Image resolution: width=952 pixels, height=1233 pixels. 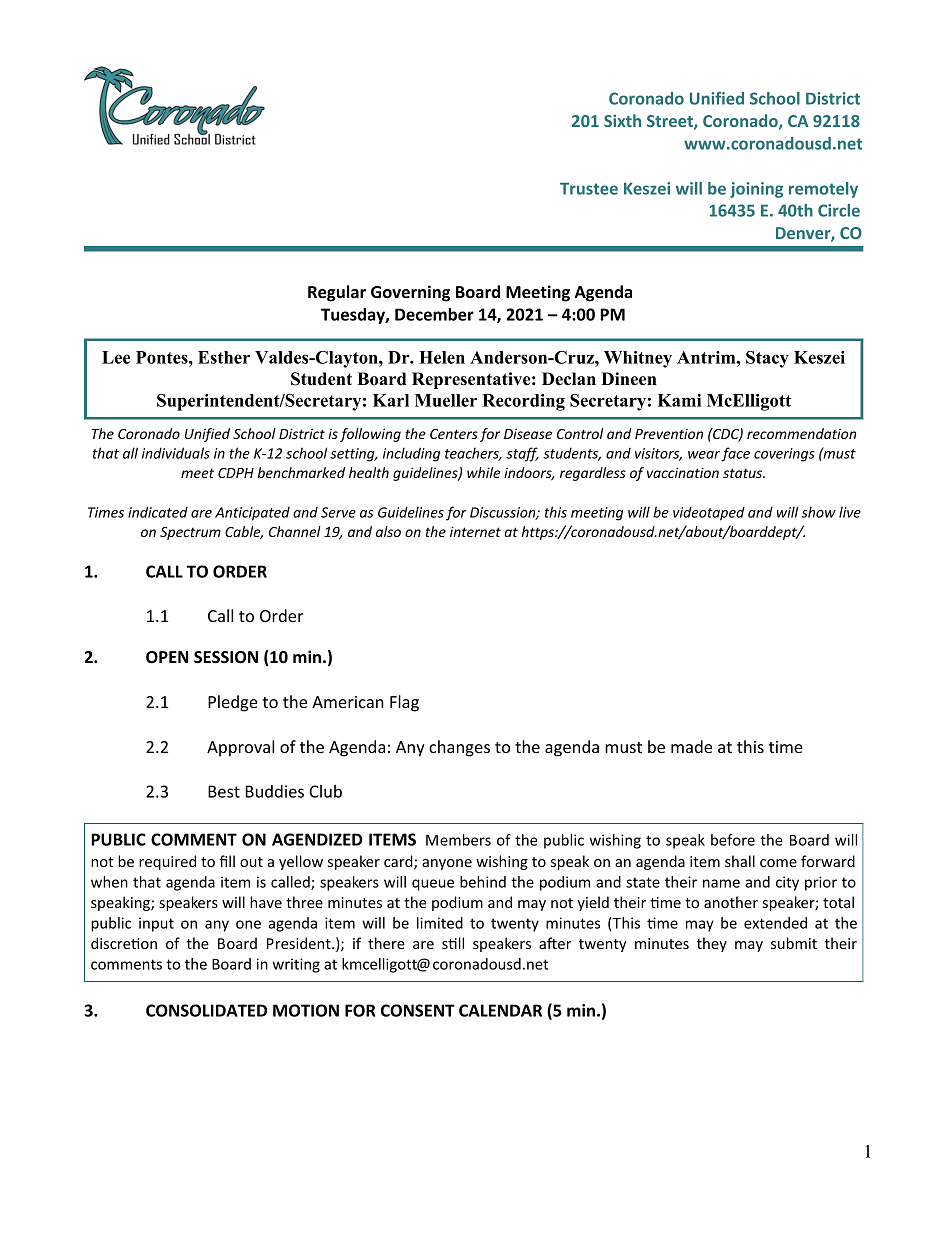 What do you see at coordinates (442, 357) in the document?
I see `Helen` at bounding box center [442, 357].
